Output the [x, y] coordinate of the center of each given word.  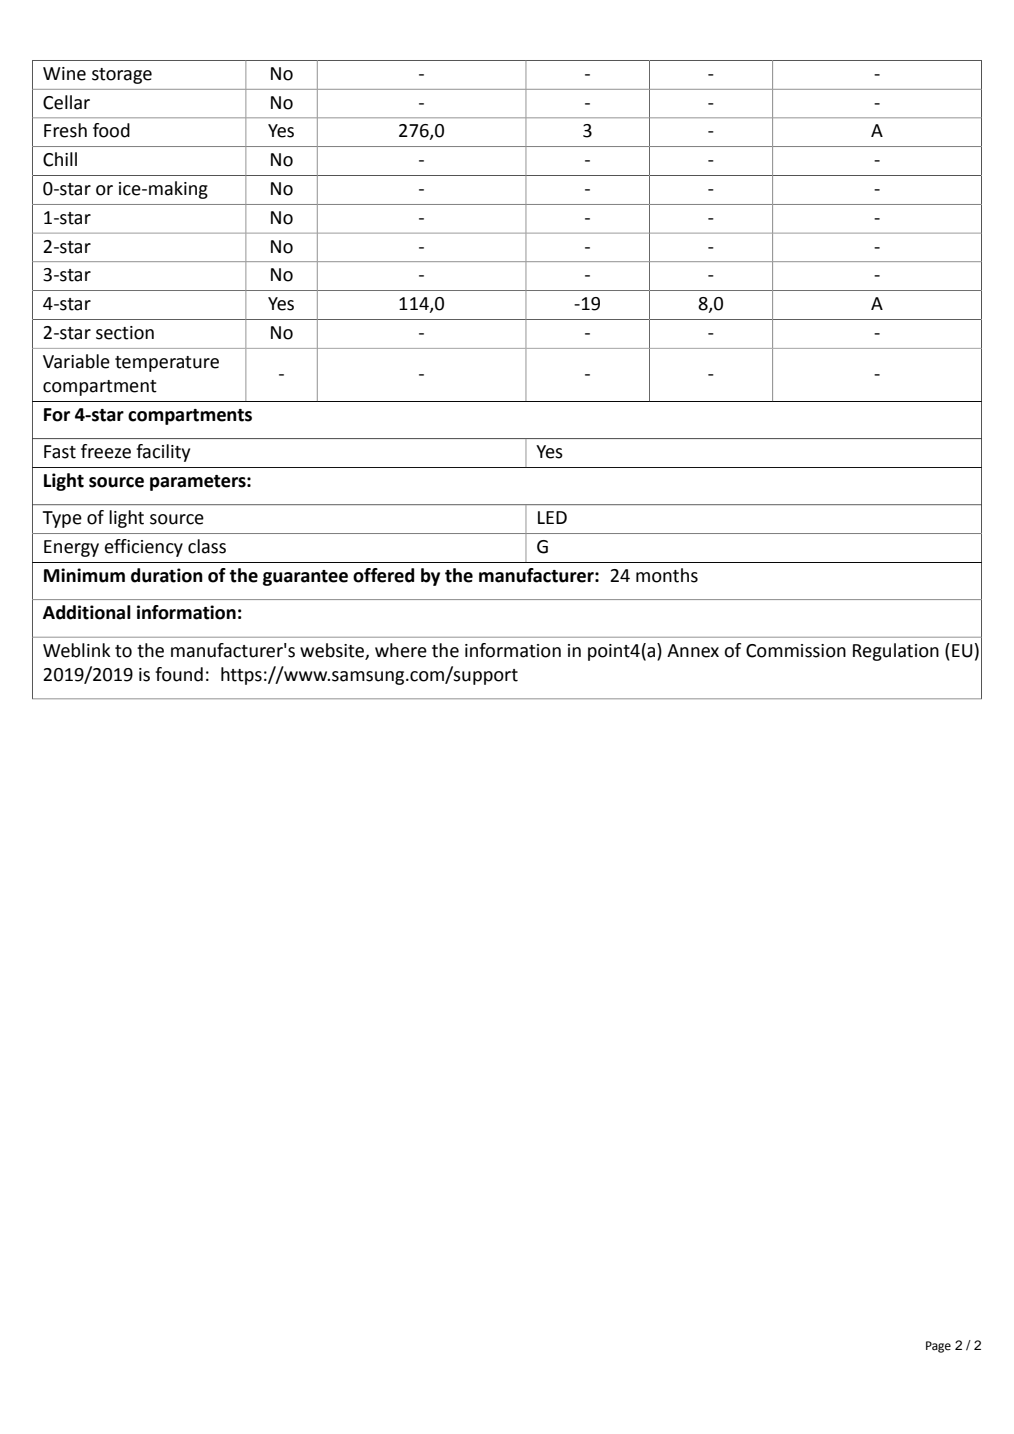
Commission [796, 651]
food [111, 130]
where [401, 650]
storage [122, 76]
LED [552, 517]
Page [938, 1347]
